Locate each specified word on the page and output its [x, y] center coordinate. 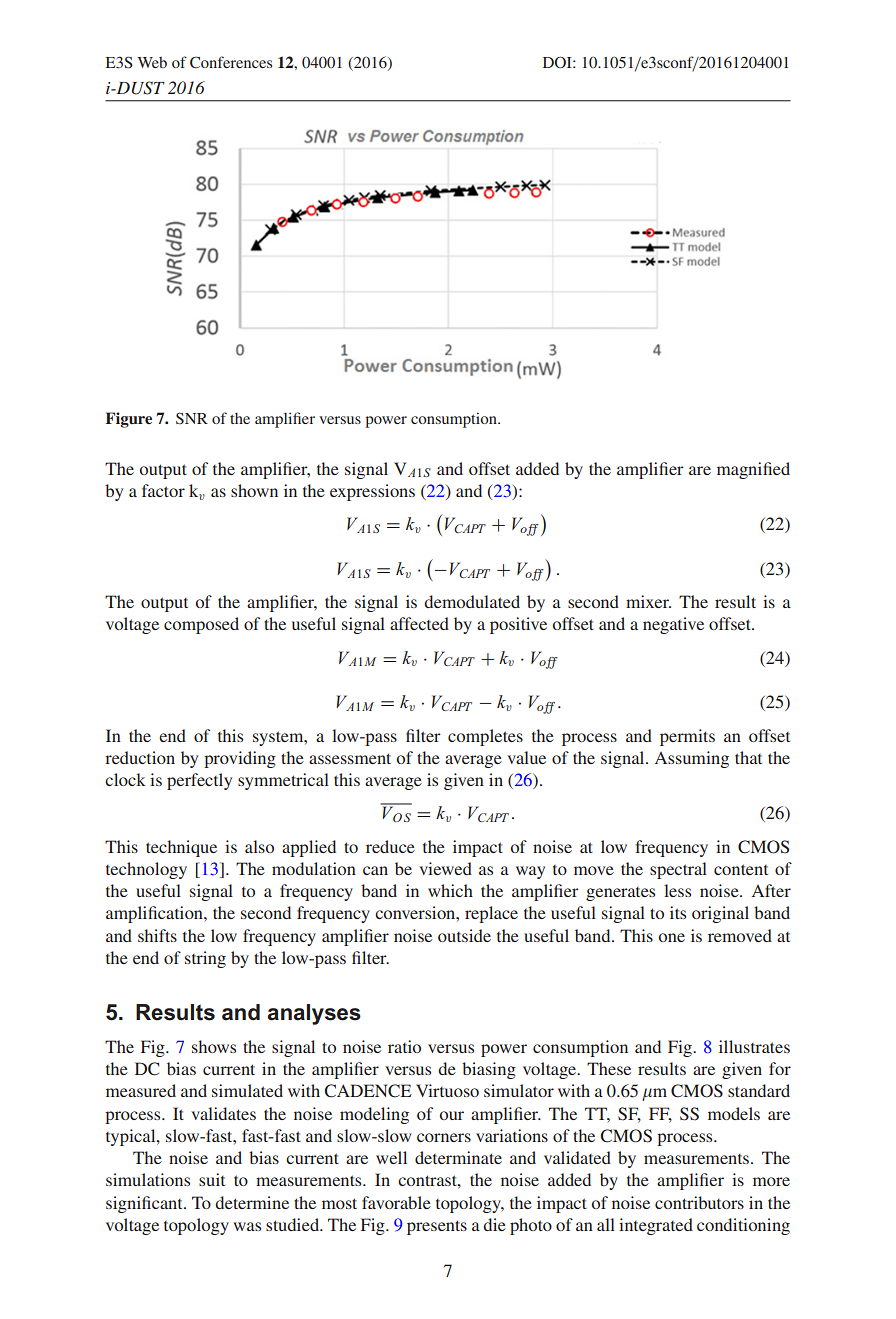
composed [201, 625]
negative [673, 625]
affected [419, 623]
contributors [699, 1202]
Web [152, 62]
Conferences [231, 62]
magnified [753, 470]
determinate [458, 1157]
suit [212, 1179]
